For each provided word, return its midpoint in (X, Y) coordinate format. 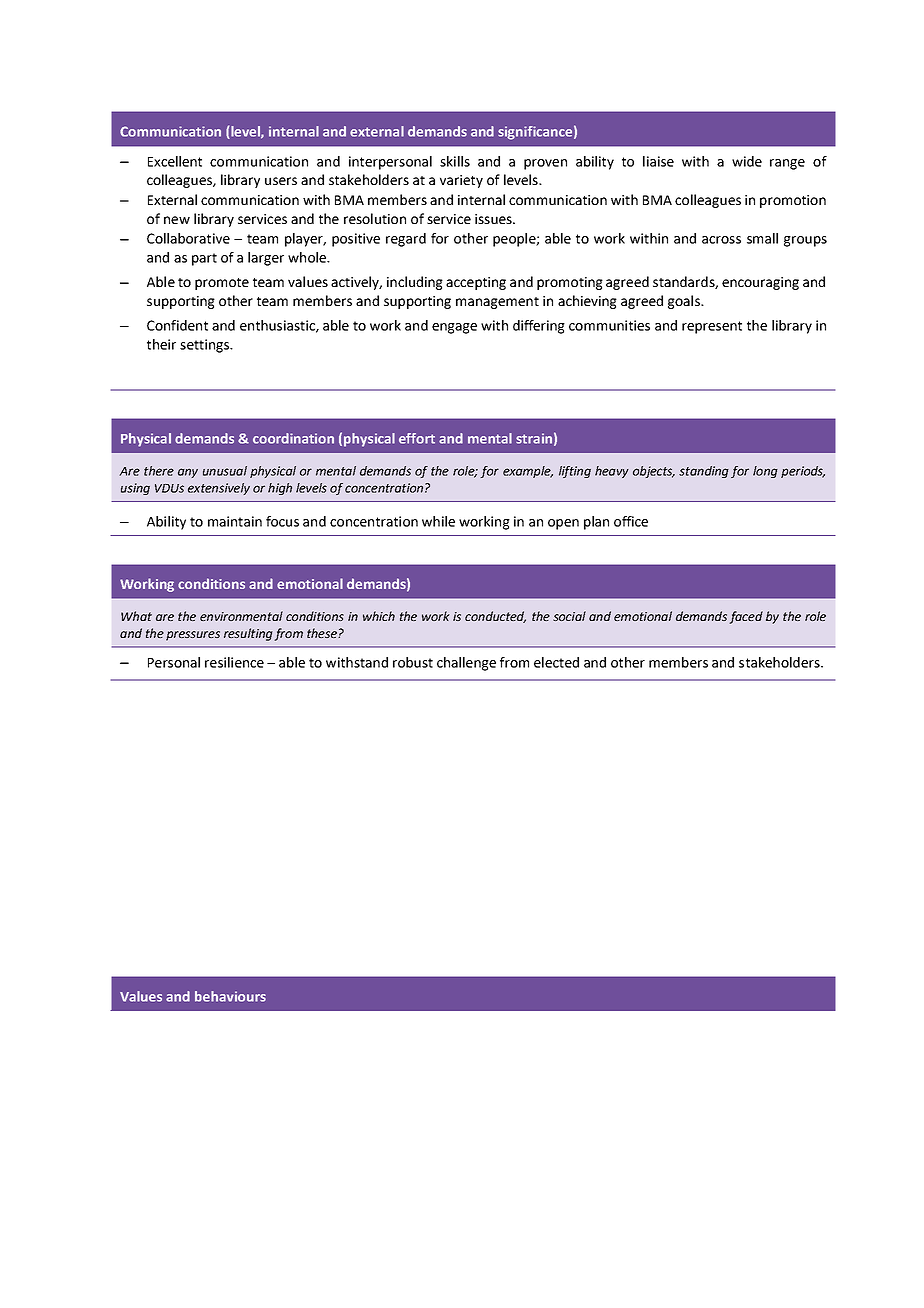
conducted (495, 617)
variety (461, 181)
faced (746, 617)
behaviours (230, 996)
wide (747, 161)
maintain (235, 521)
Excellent (175, 161)
